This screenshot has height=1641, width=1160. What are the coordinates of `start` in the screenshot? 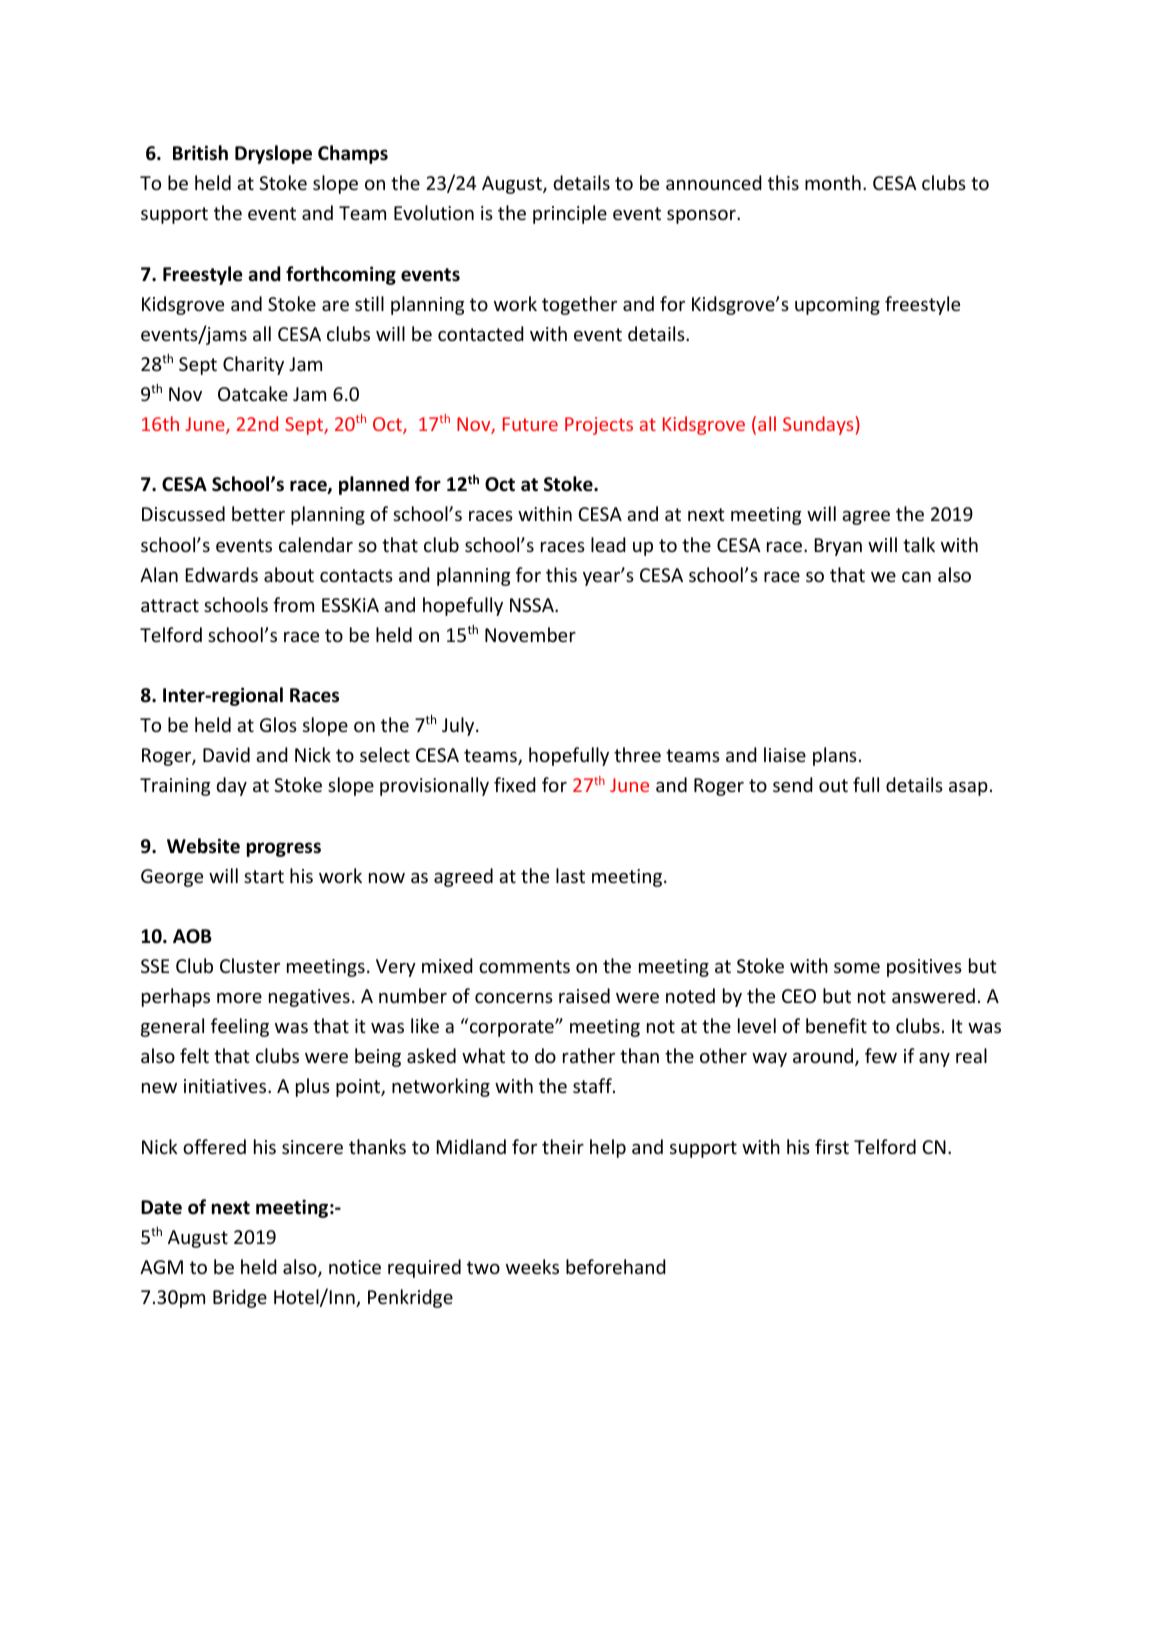 It's located at (264, 876).
